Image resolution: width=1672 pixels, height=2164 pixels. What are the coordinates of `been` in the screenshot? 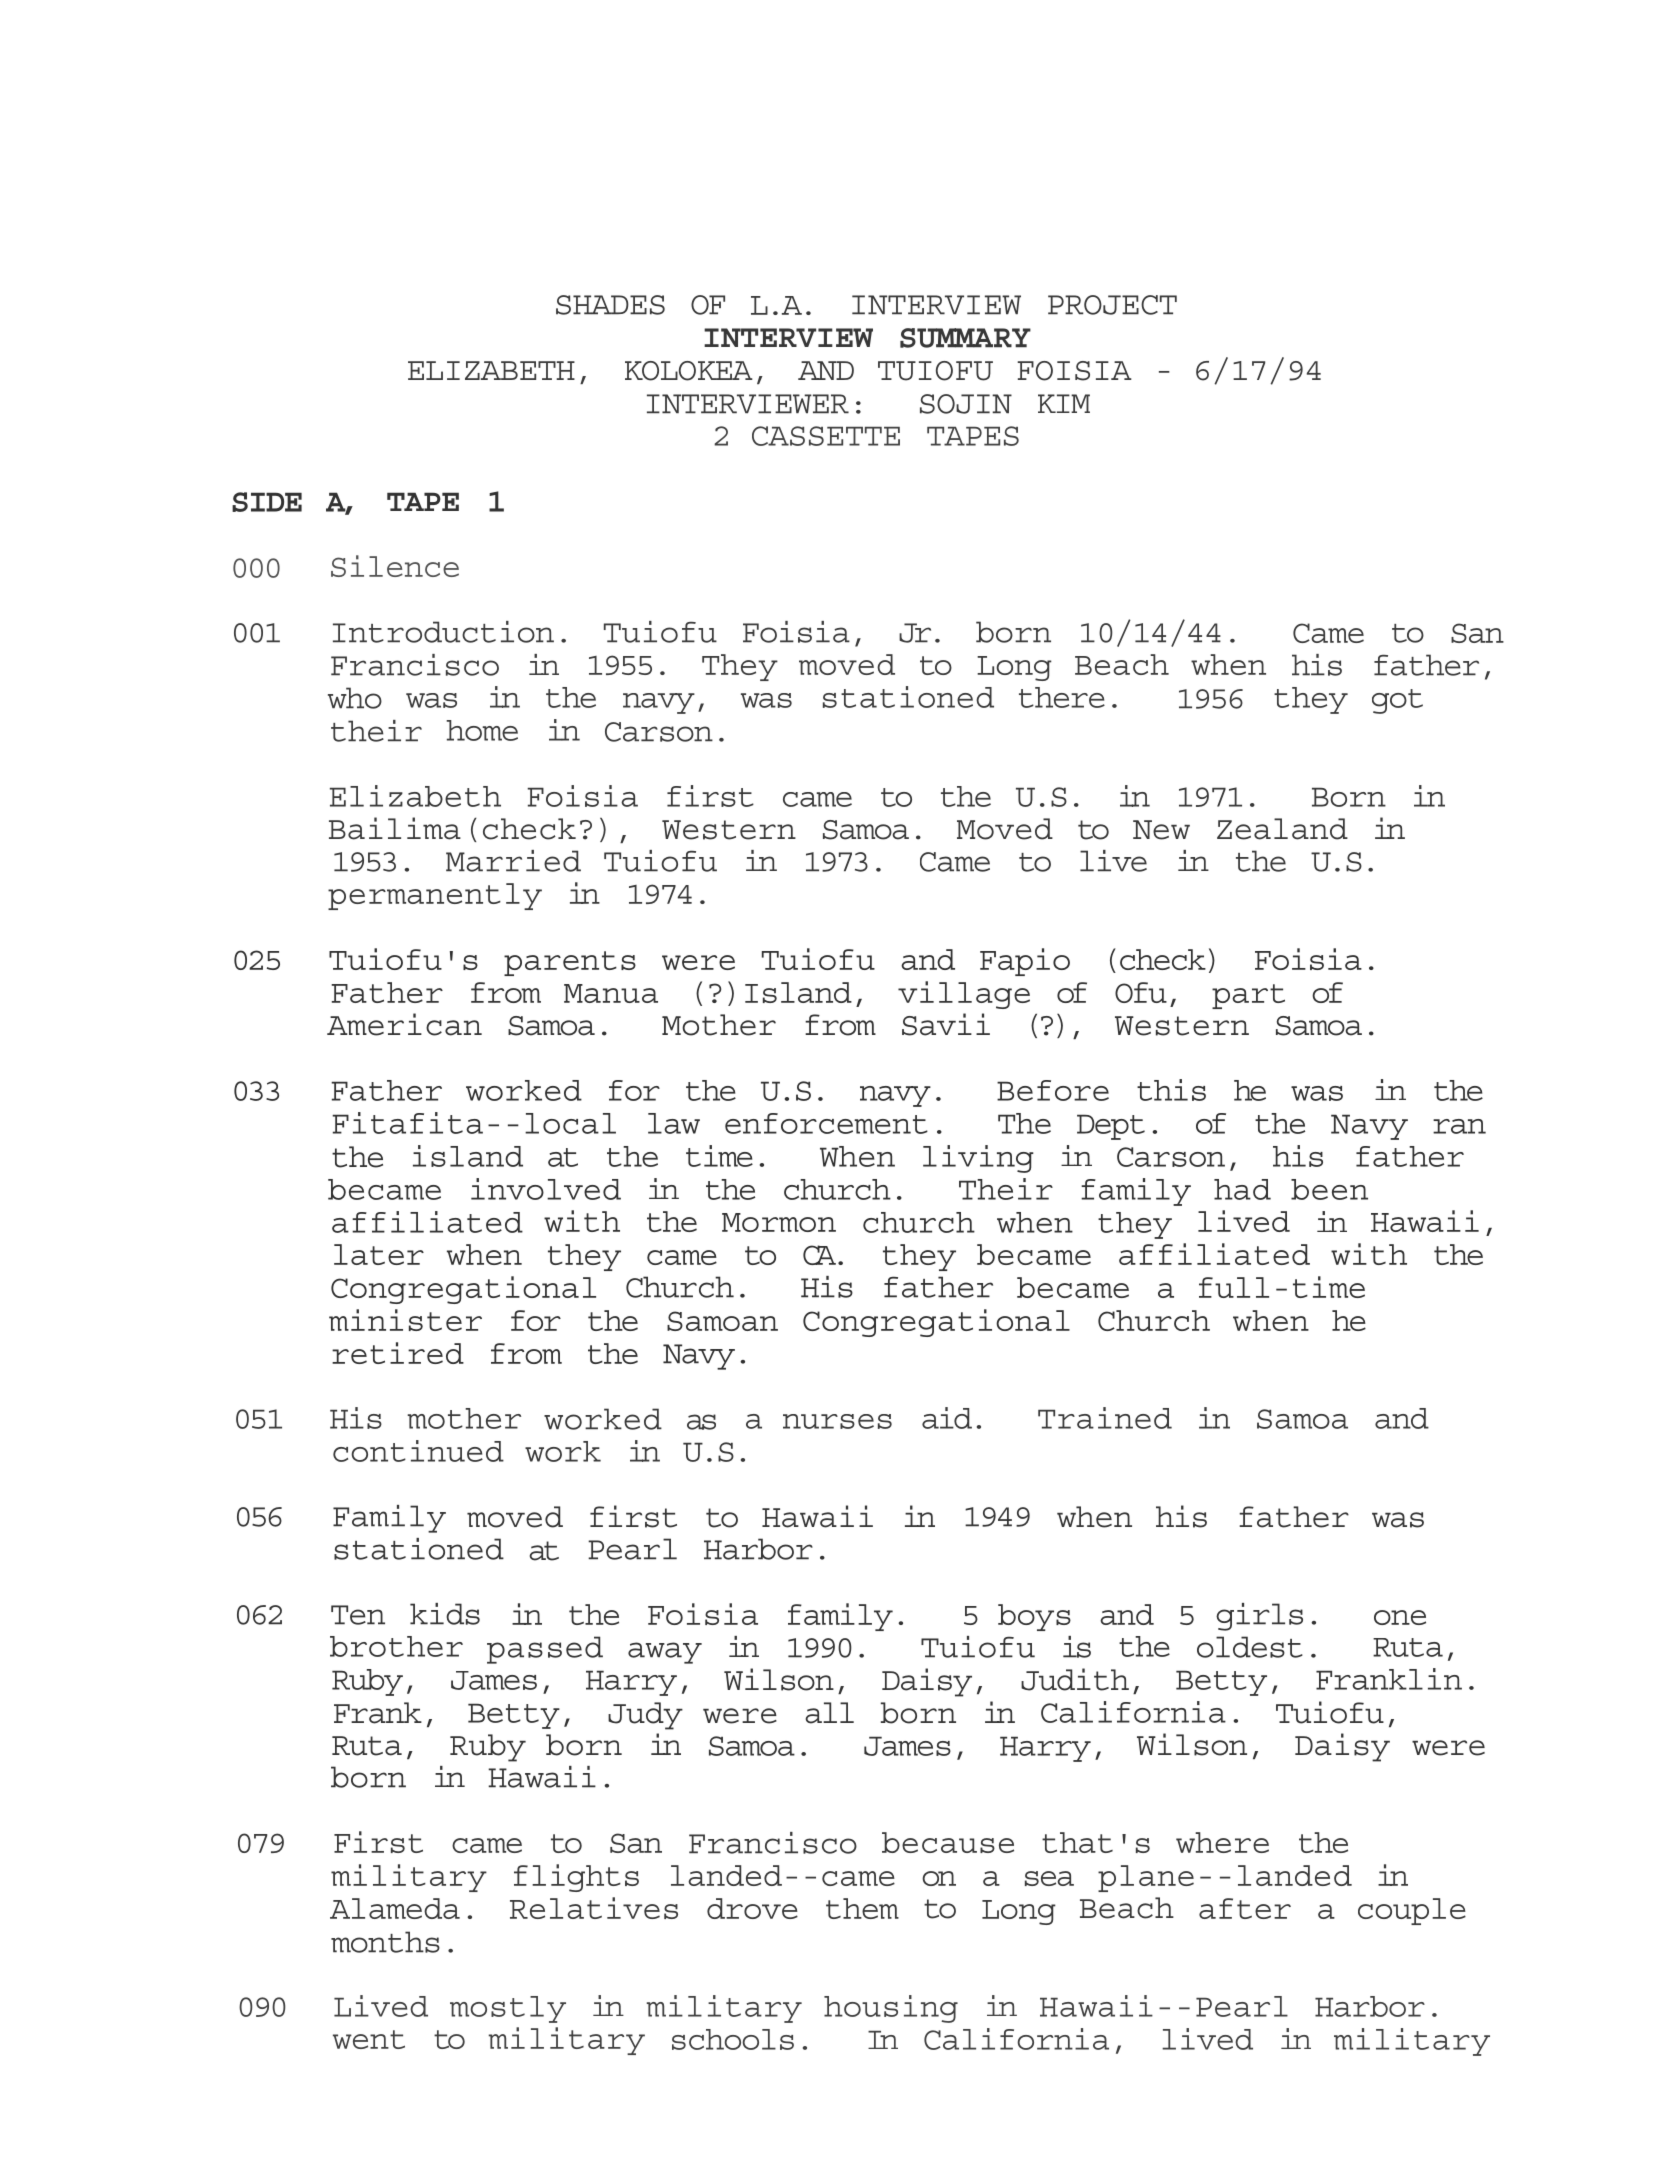 It's located at (1329, 1189).
